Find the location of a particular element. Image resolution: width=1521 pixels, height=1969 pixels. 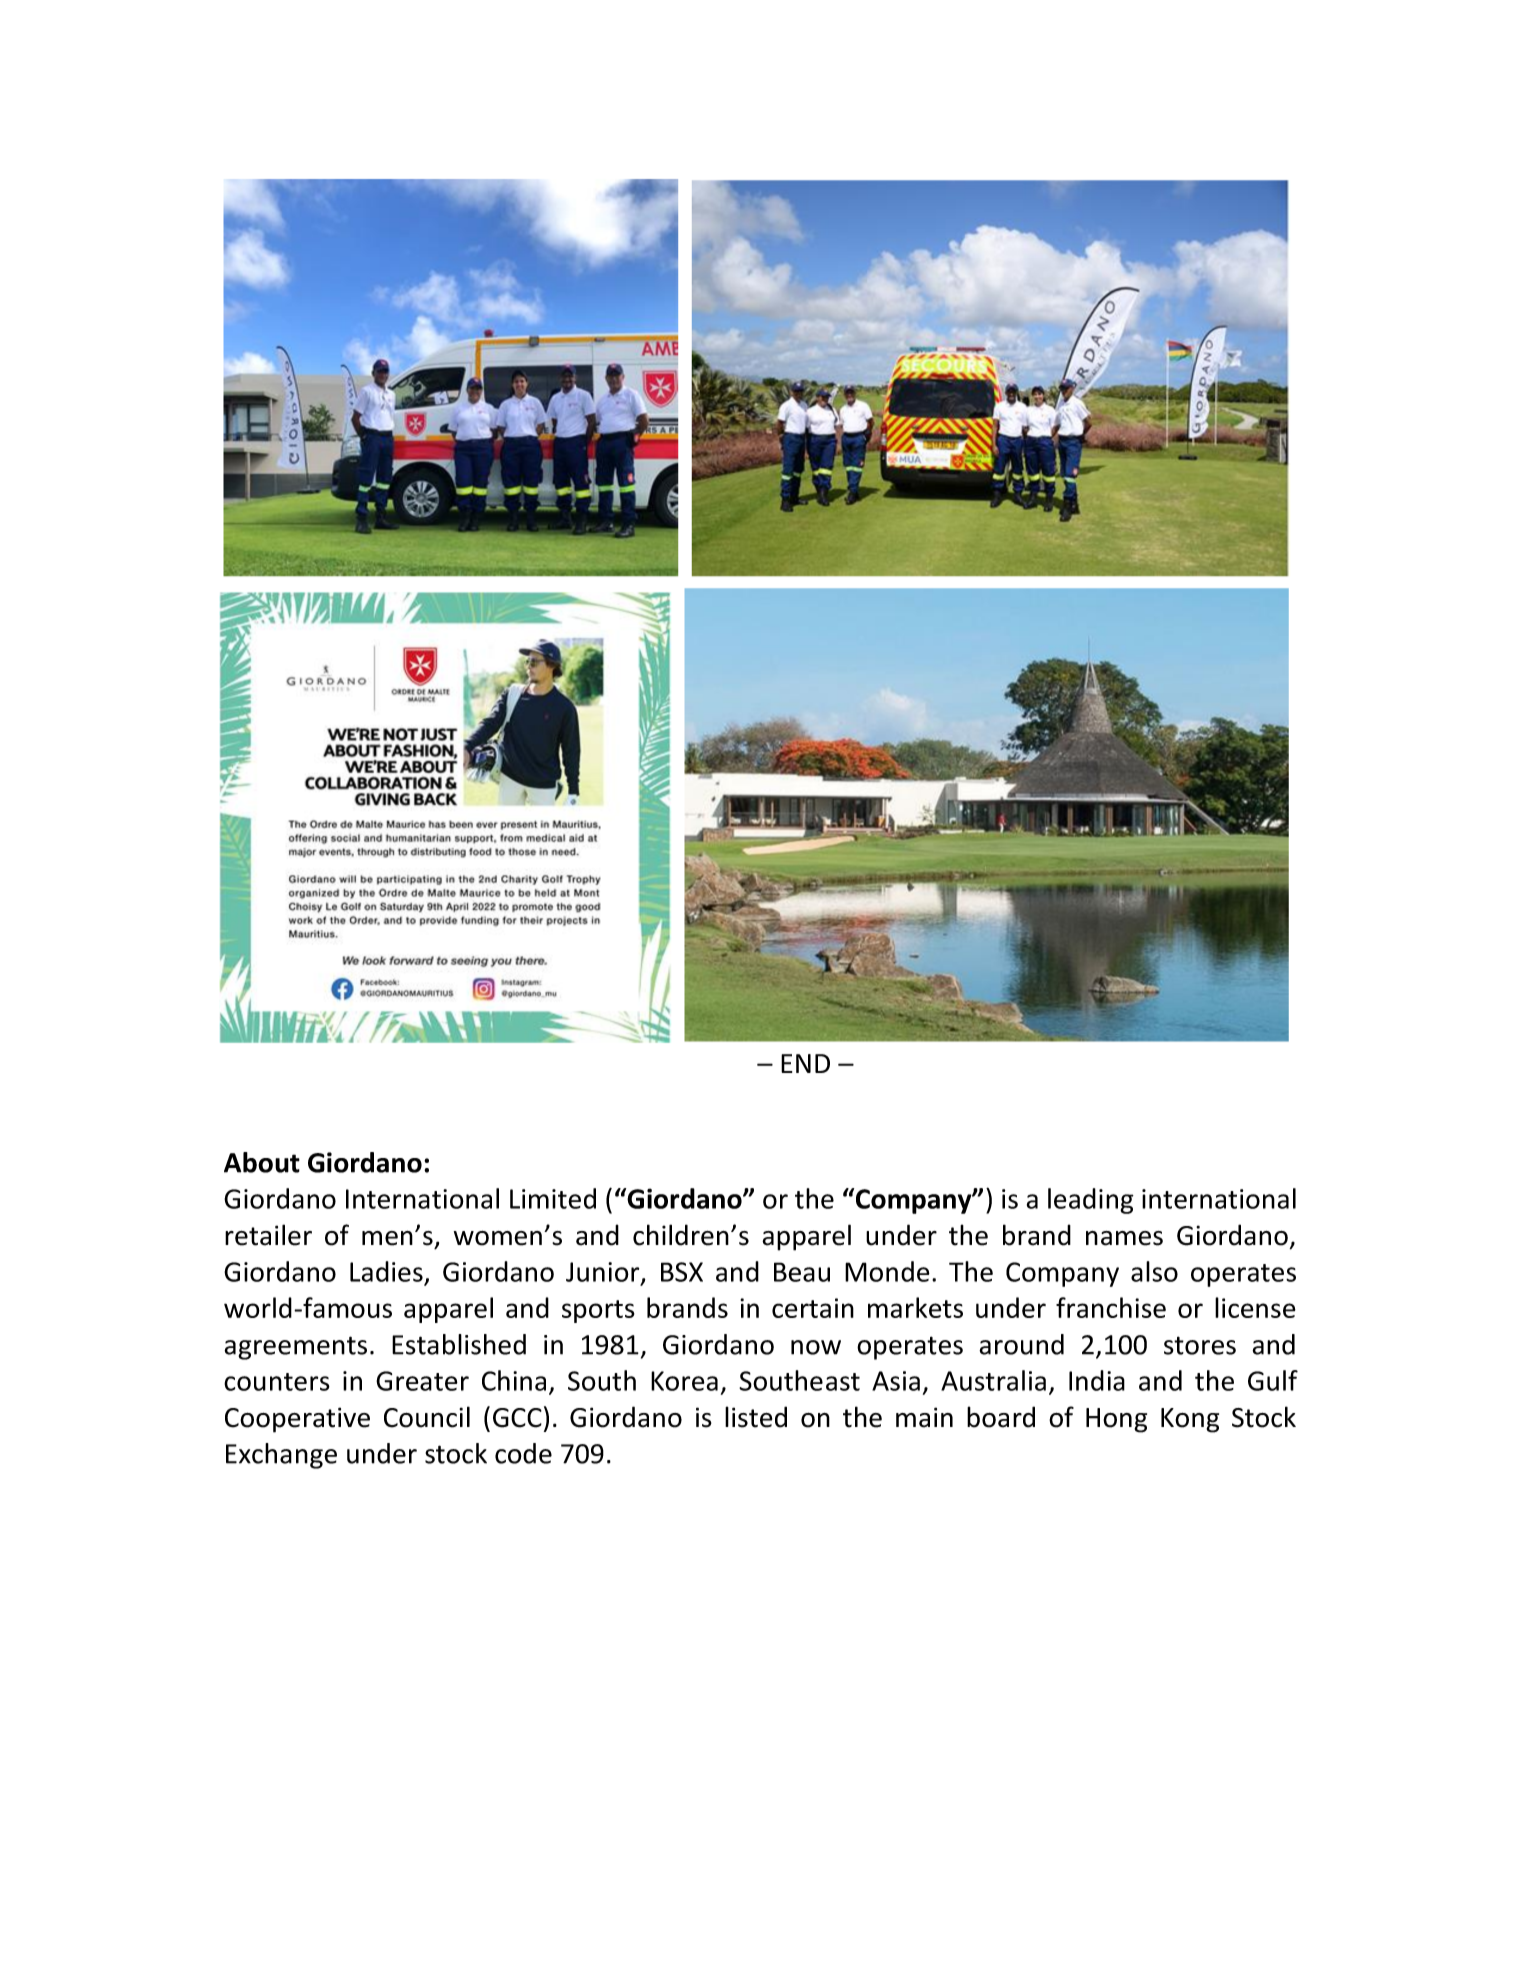

Limited is located at coordinates (553, 1198).
